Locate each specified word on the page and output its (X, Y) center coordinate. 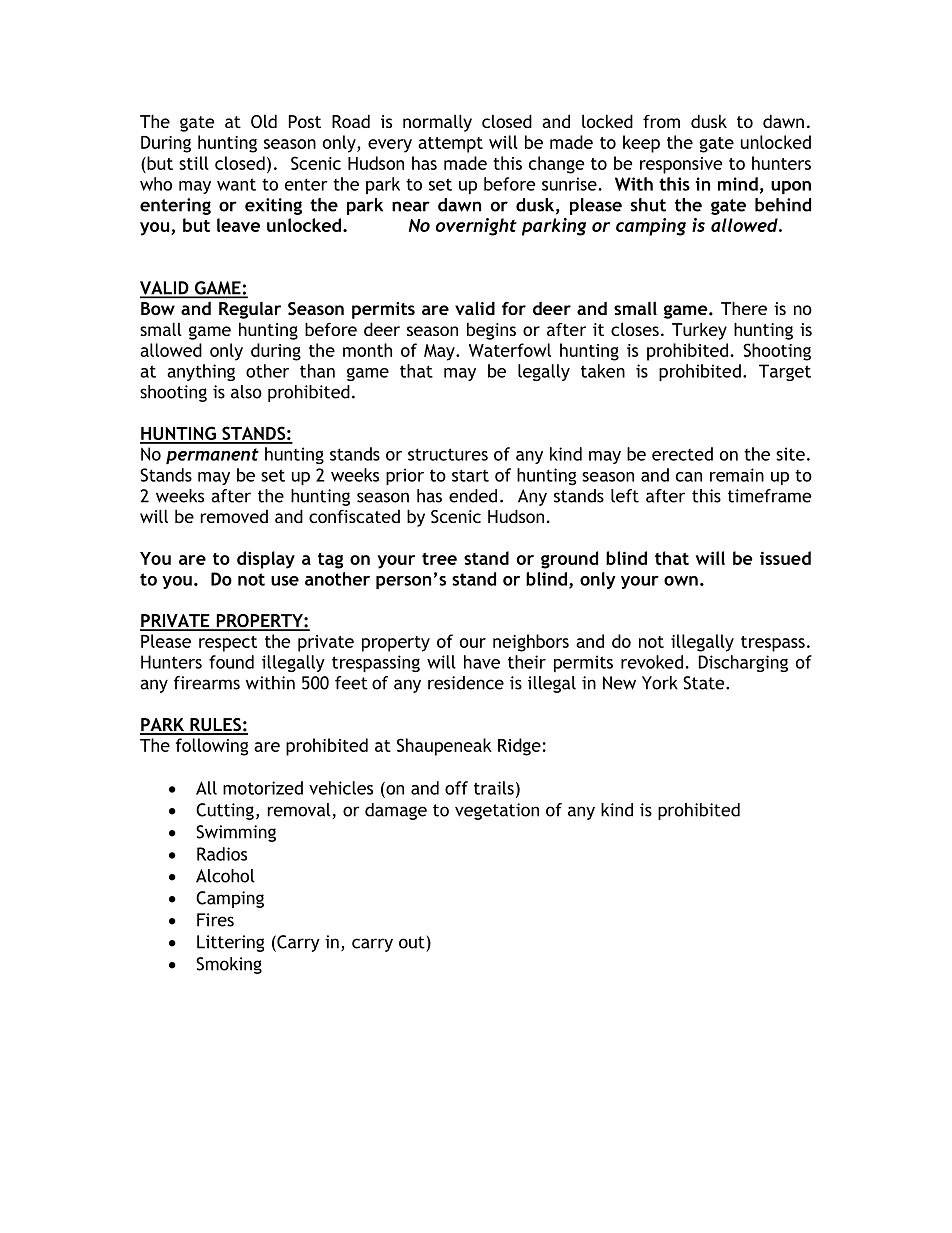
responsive (681, 165)
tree (439, 559)
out (412, 942)
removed (234, 516)
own (681, 581)
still (194, 163)
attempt (450, 145)
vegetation (497, 811)
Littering (230, 943)
